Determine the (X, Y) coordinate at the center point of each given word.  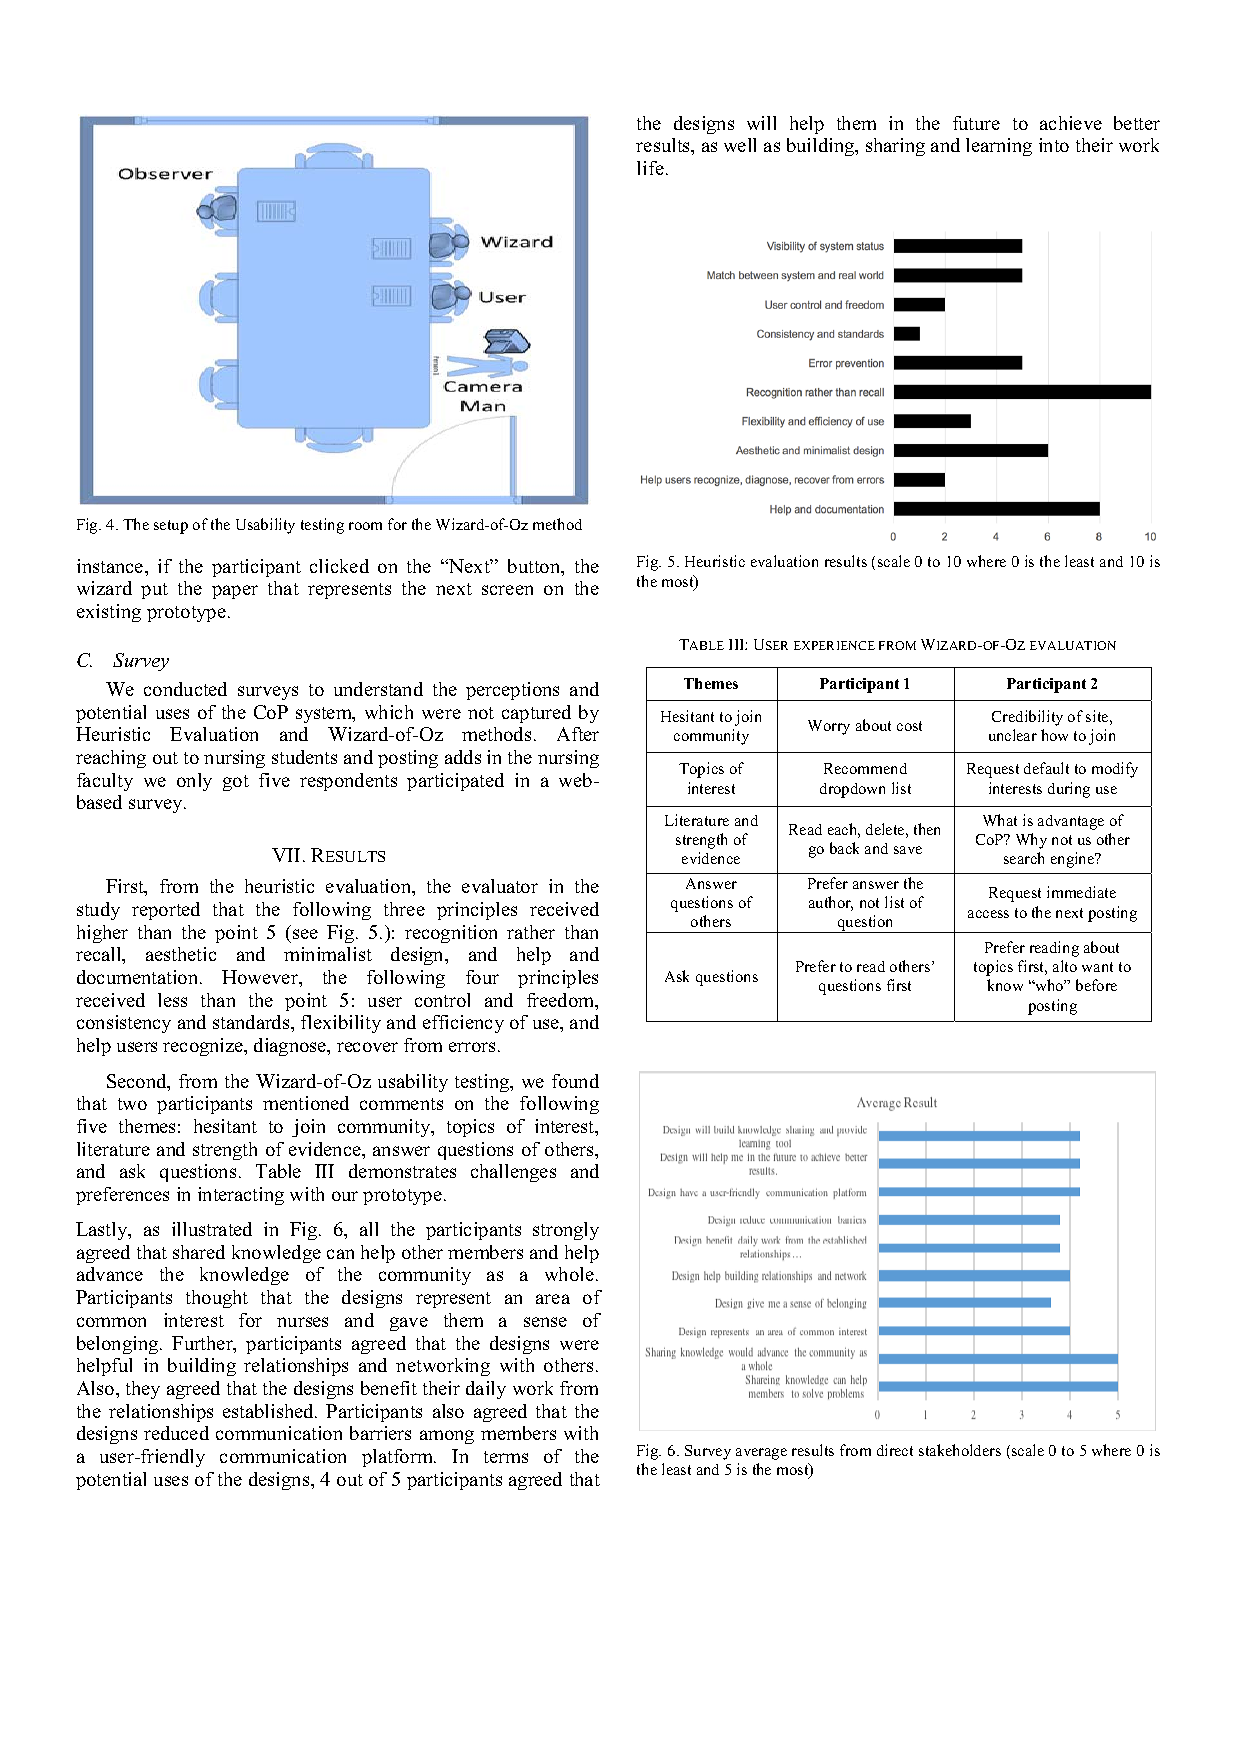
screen (507, 590)
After (578, 734)
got (236, 783)
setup (171, 527)
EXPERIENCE (834, 645)
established (269, 1411)
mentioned (306, 1103)
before (1096, 985)
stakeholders (960, 1450)
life (650, 168)
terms (506, 1457)
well (740, 145)
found (575, 1081)
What (1000, 820)
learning (999, 147)
